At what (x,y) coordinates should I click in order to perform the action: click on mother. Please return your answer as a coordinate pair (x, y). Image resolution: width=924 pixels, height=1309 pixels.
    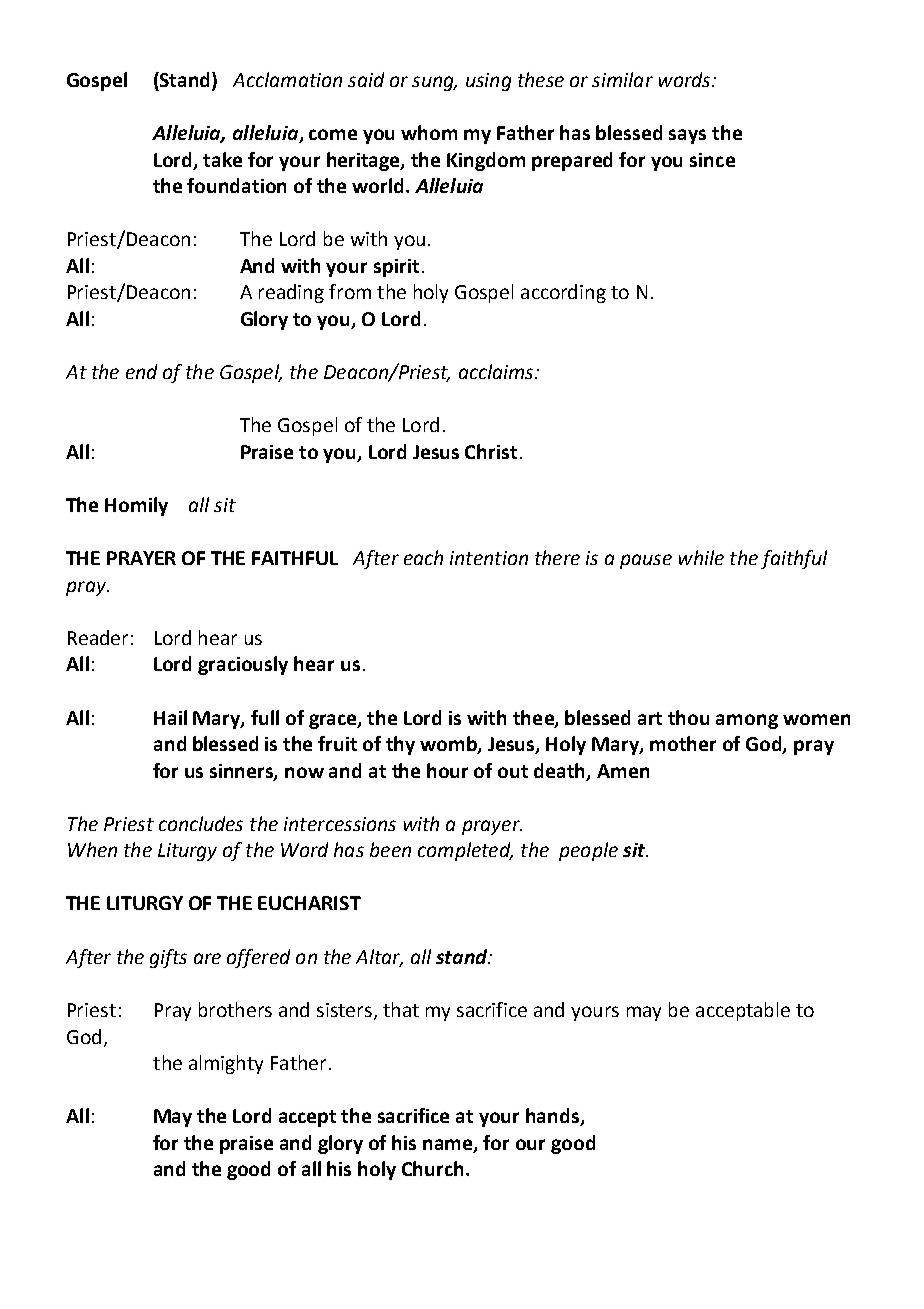
    Looking at the image, I should click on (683, 743).
